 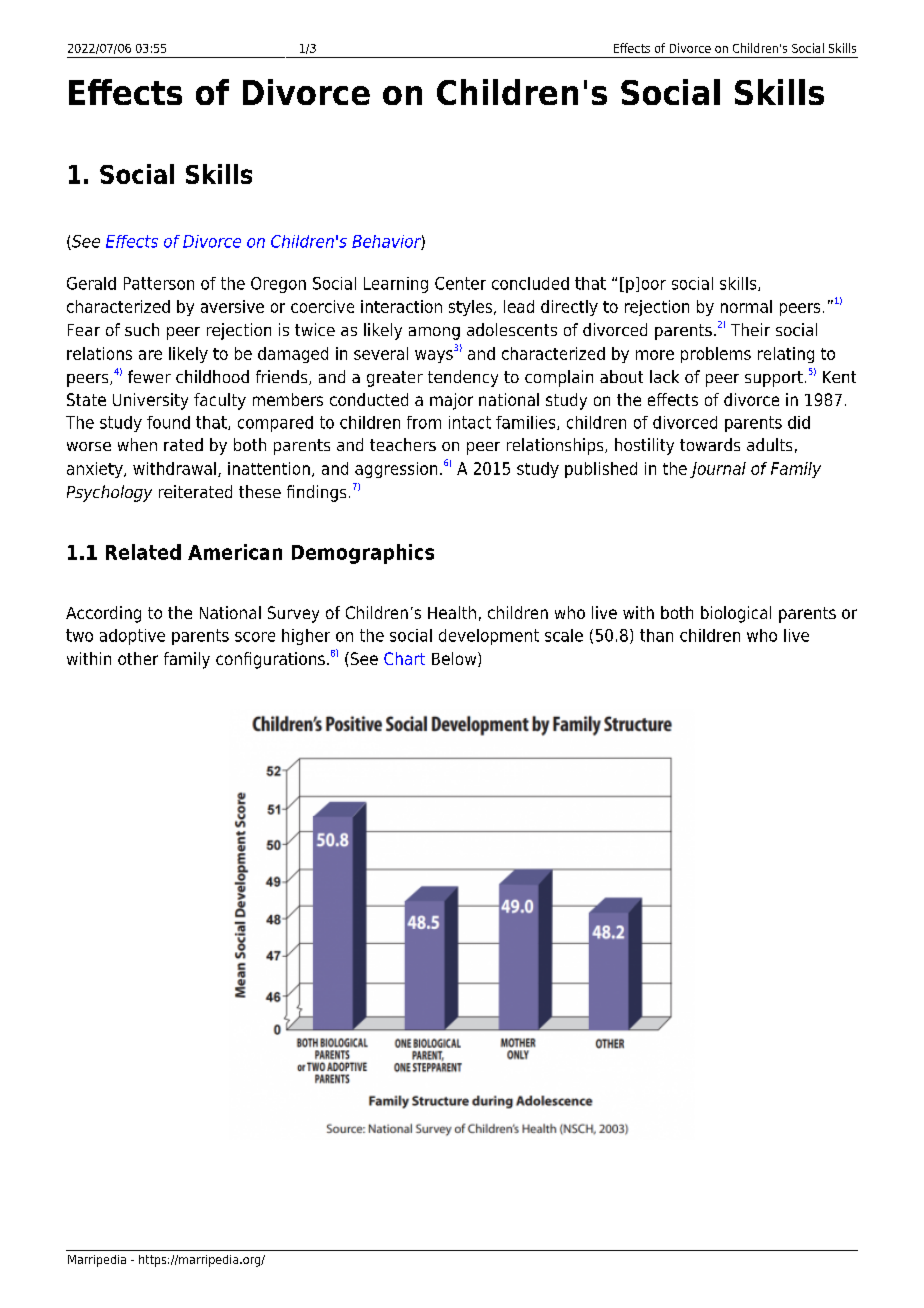 I want to click on Journal, so click(x=718, y=470).
